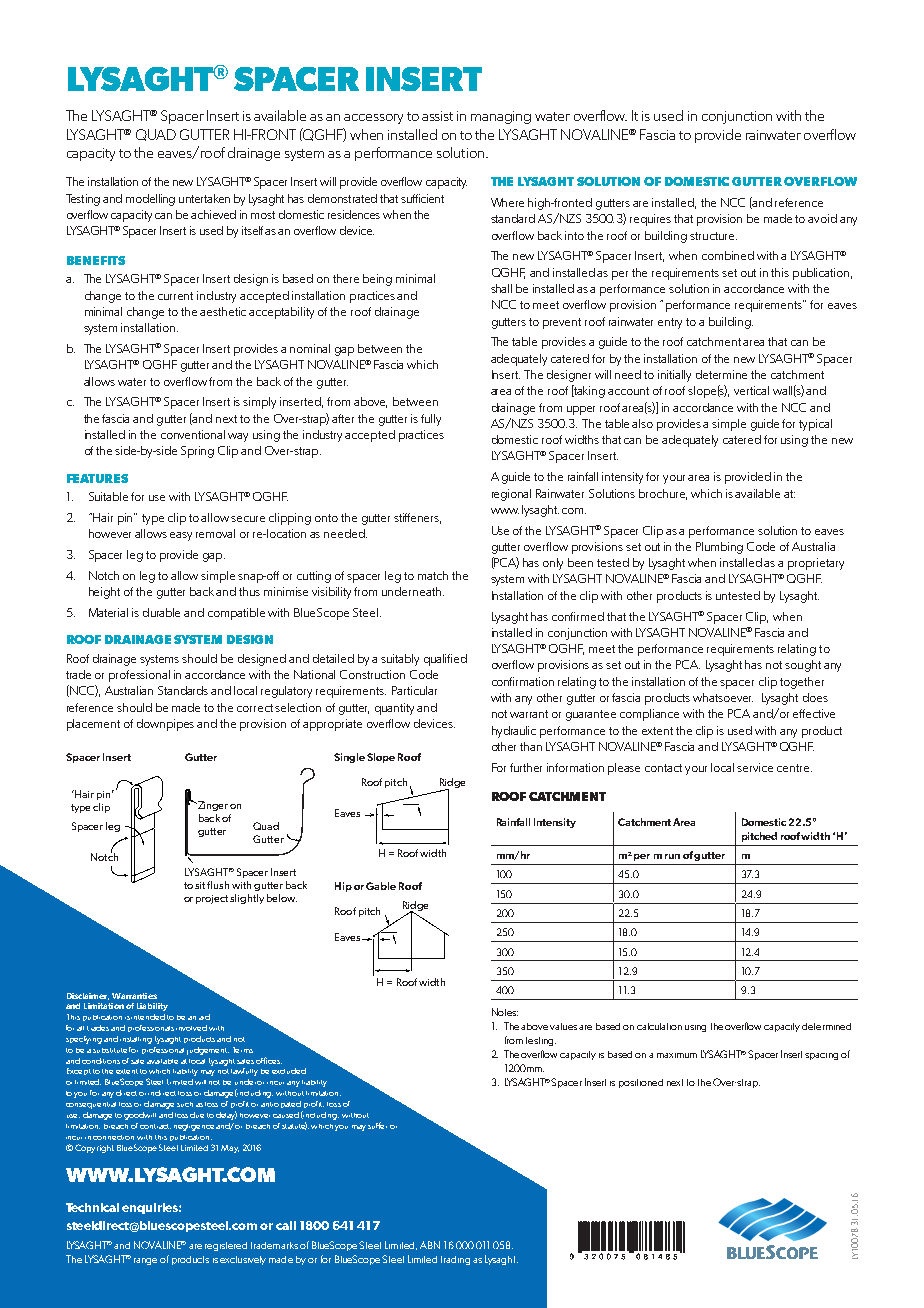 Image resolution: width=924 pixels, height=1308 pixels. What do you see at coordinates (430, 1245) in the page?
I see `ABN` at bounding box center [430, 1245].
